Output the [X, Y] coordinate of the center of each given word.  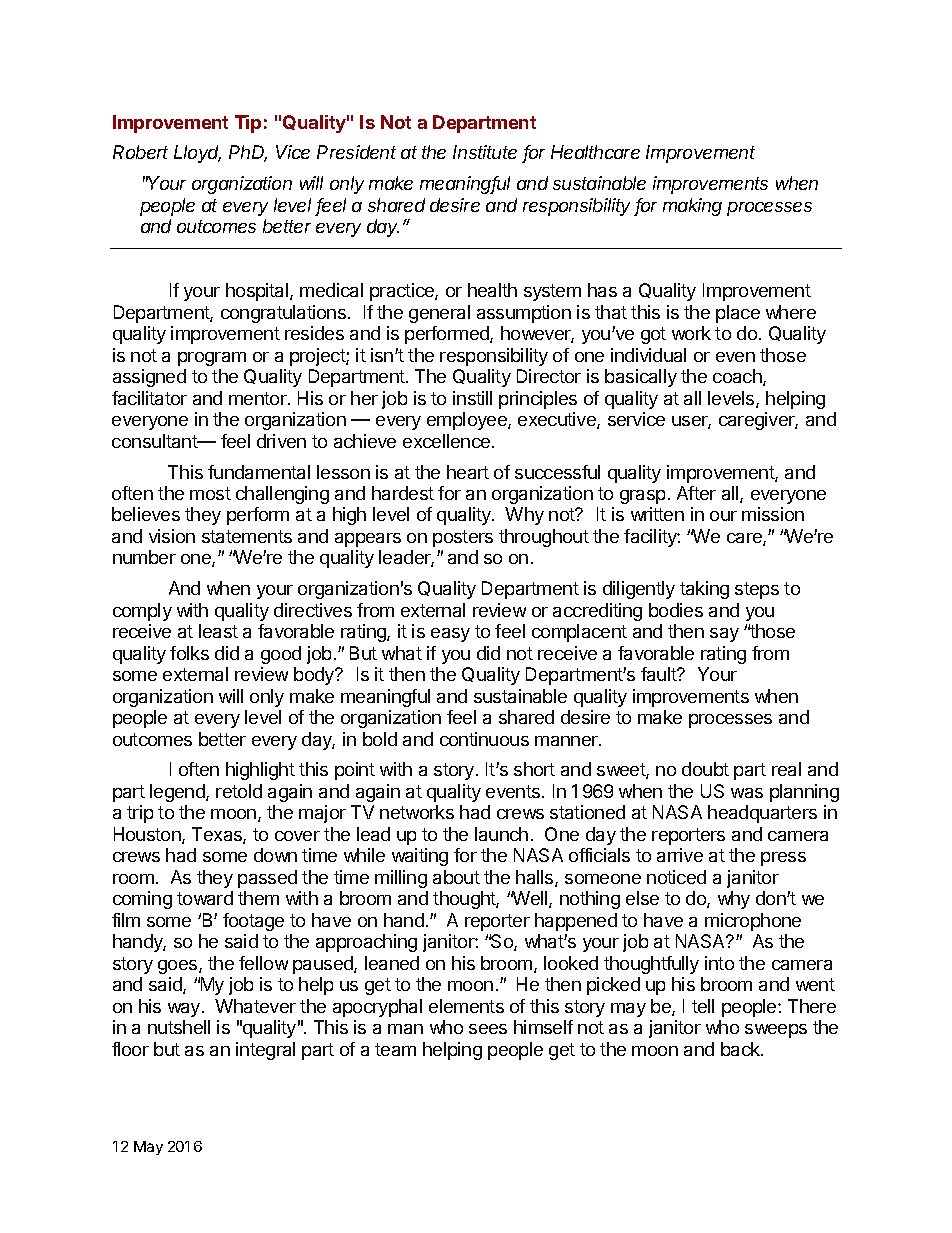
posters [463, 538]
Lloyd [197, 154]
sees [488, 1029]
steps [757, 590]
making [692, 207]
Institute [485, 152]
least [218, 631]
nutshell [179, 1027]
